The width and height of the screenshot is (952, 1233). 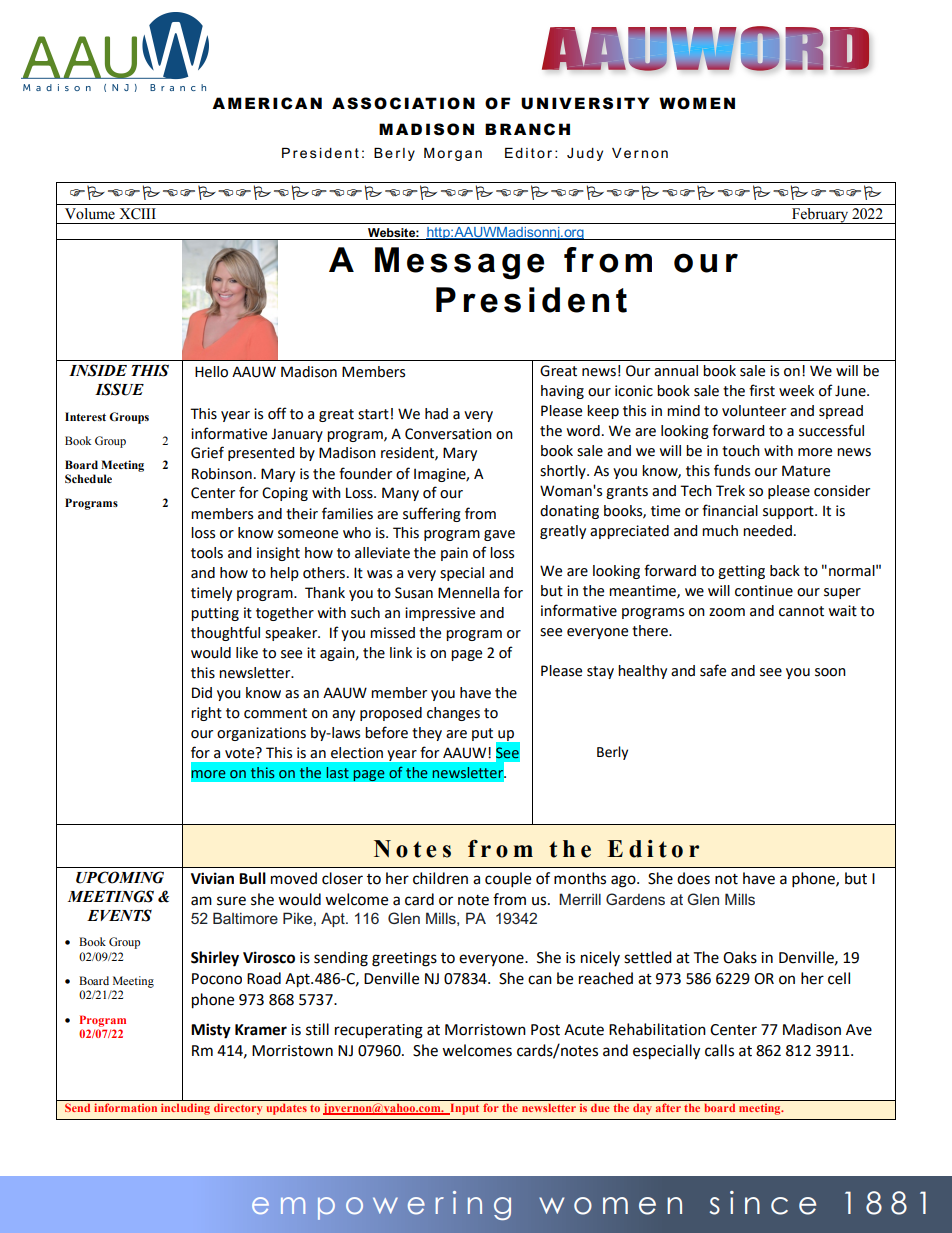 What do you see at coordinates (440, 878) in the screenshot?
I see `children` at bounding box center [440, 878].
